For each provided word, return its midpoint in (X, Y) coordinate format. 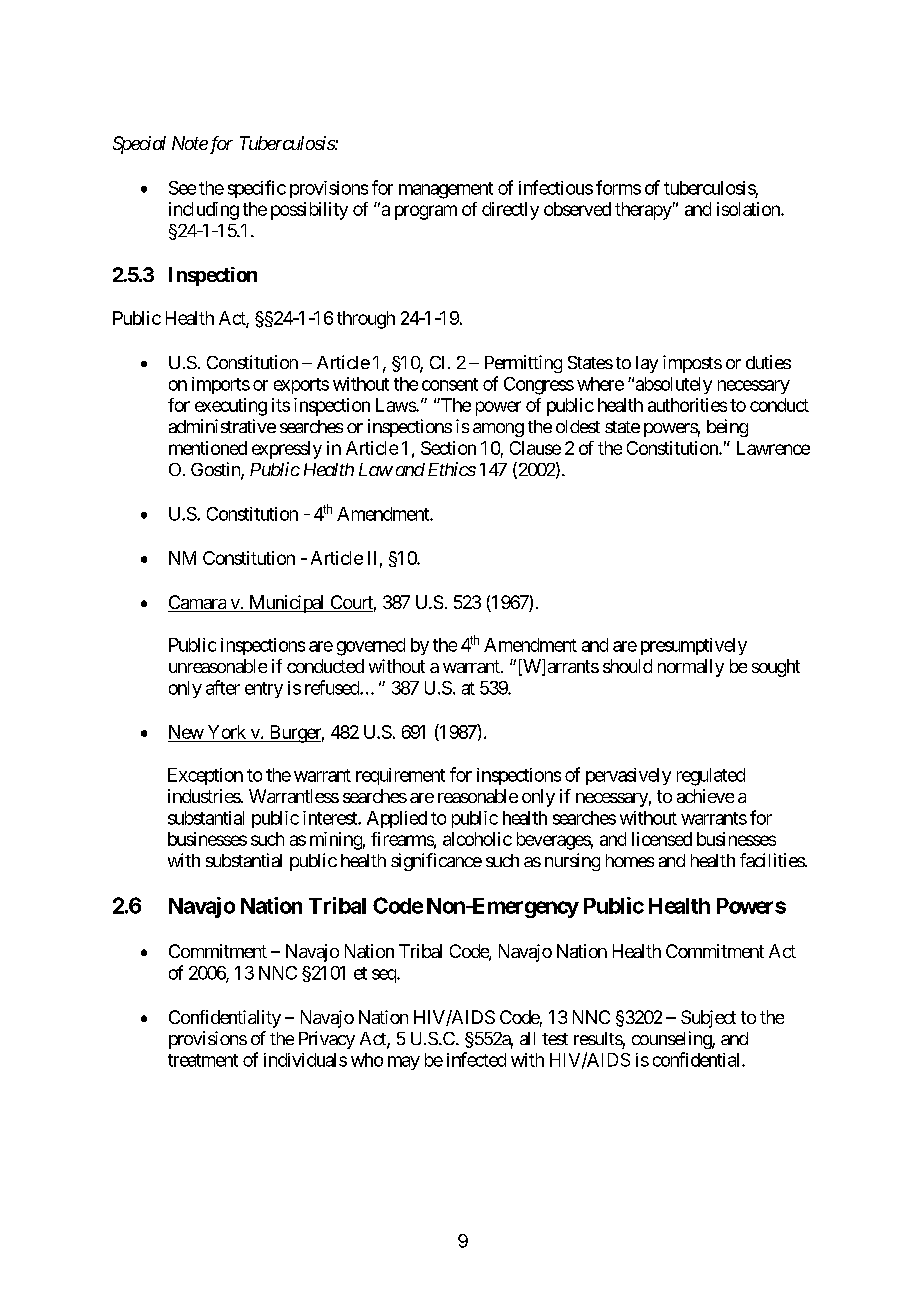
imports (221, 385)
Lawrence (773, 448)
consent (450, 384)
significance (436, 862)
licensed (662, 839)
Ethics (452, 469)
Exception (205, 776)
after (223, 687)
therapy (643, 211)
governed (371, 647)
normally (691, 668)
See (182, 188)
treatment (203, 1060)
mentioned (208, 448)
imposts (692, 364)
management (446, 190)
